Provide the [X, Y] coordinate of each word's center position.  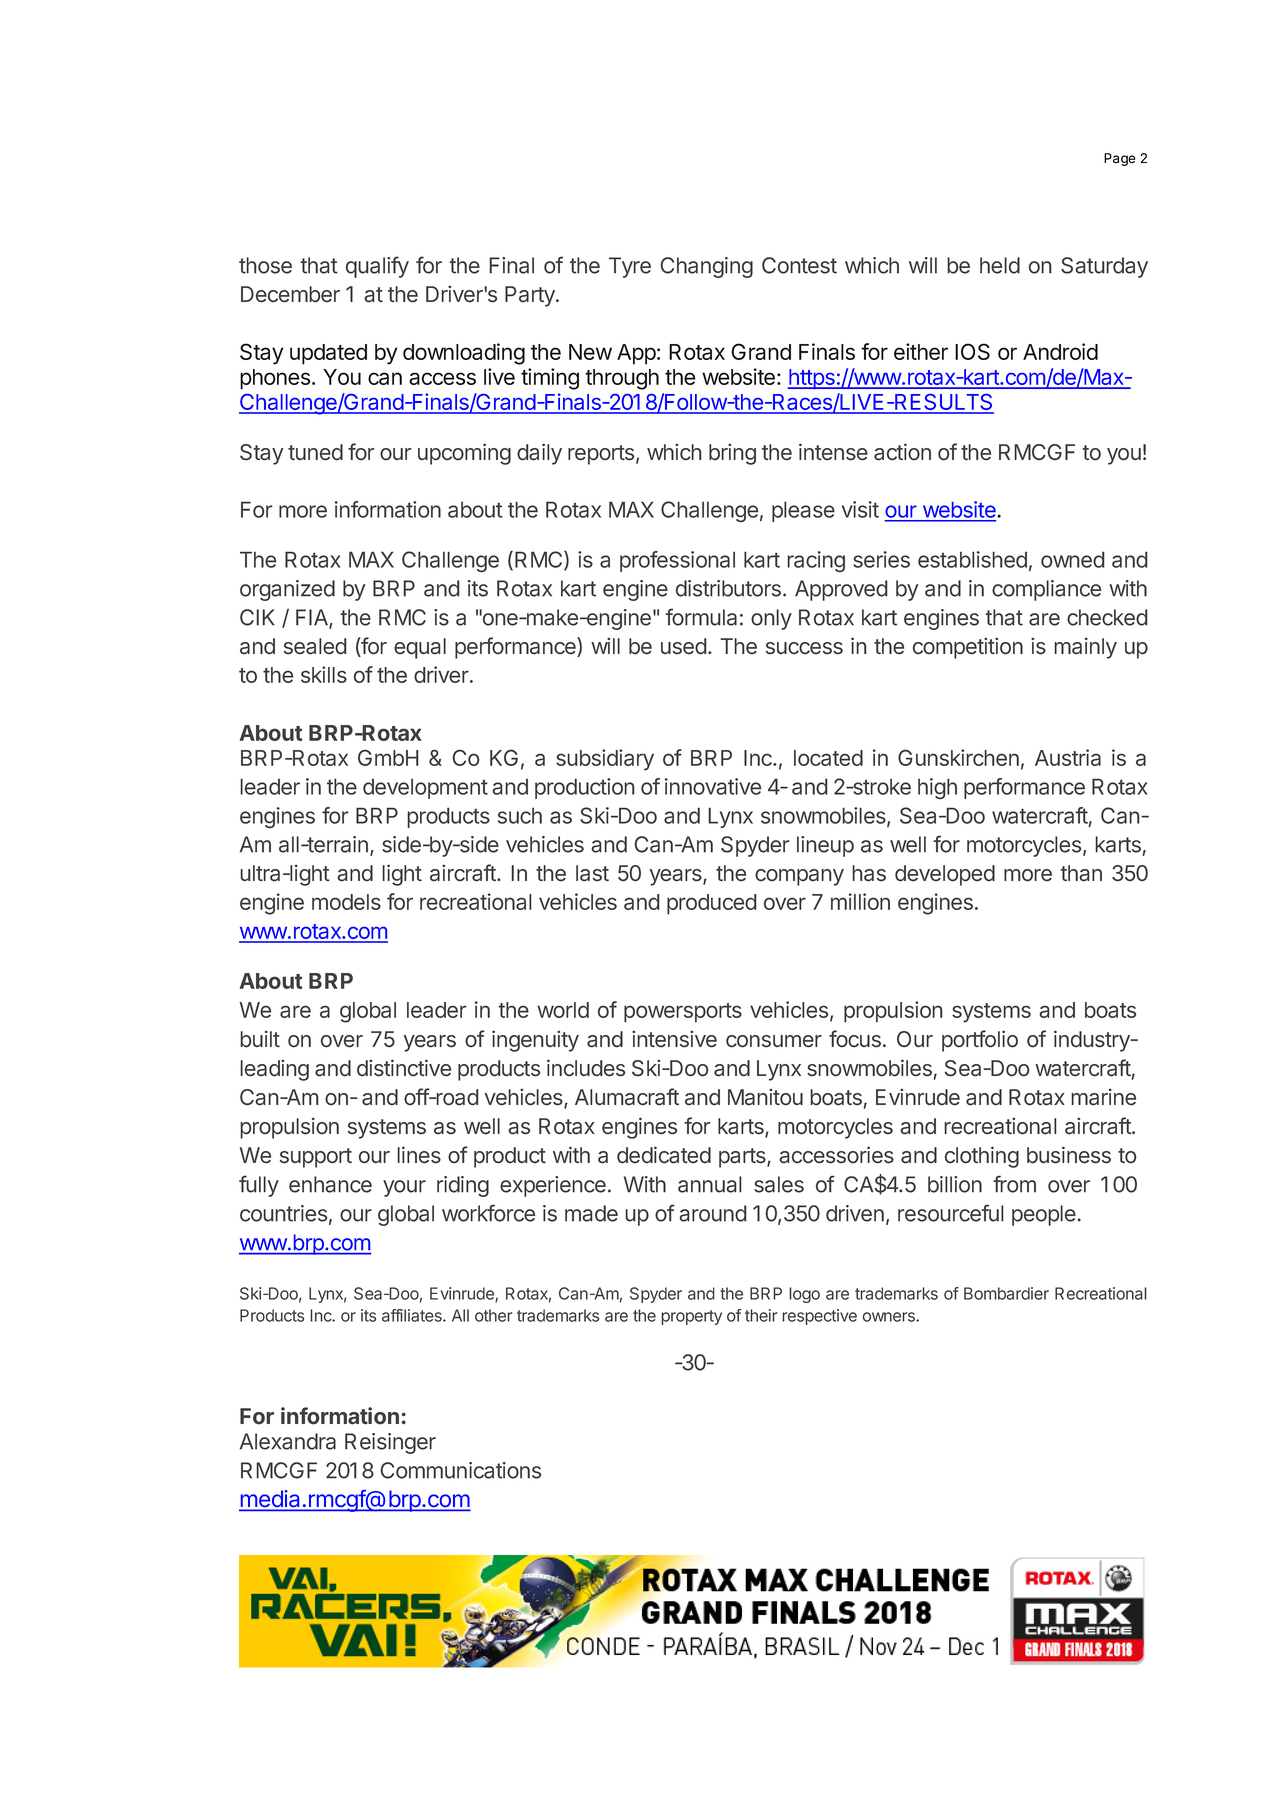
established [972, 559]
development [425, 789]
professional [677, 561]
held [1000, 265]
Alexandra [288, 1441]
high [937, 788]
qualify [377, 267]
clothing [982, 1157]
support [316, 1158]
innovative [713, 786]
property [691, 1317]
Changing [706, 267]
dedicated [664, 1155]
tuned [315, 452]
